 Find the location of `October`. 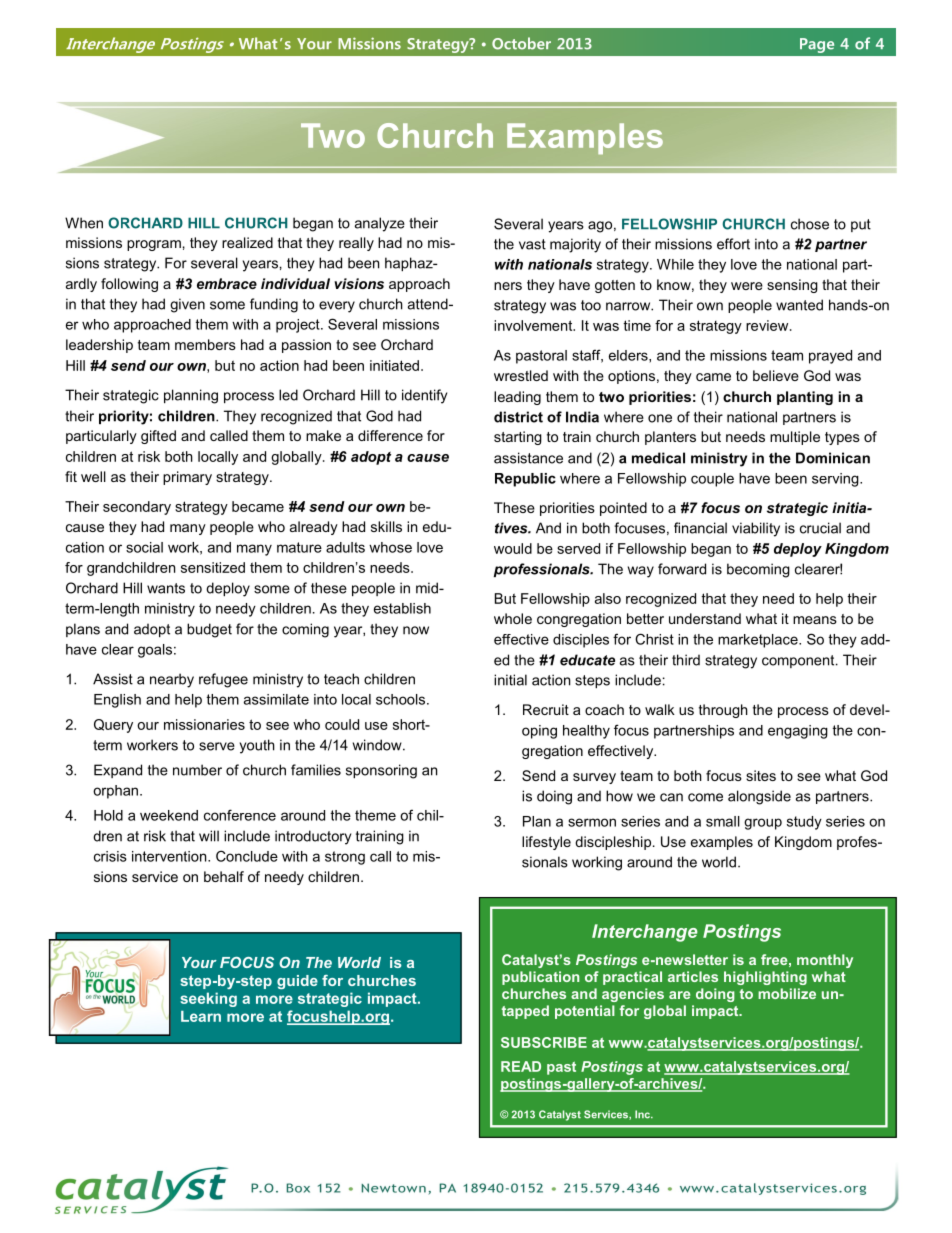

October is located at coordinates (521, 43).
